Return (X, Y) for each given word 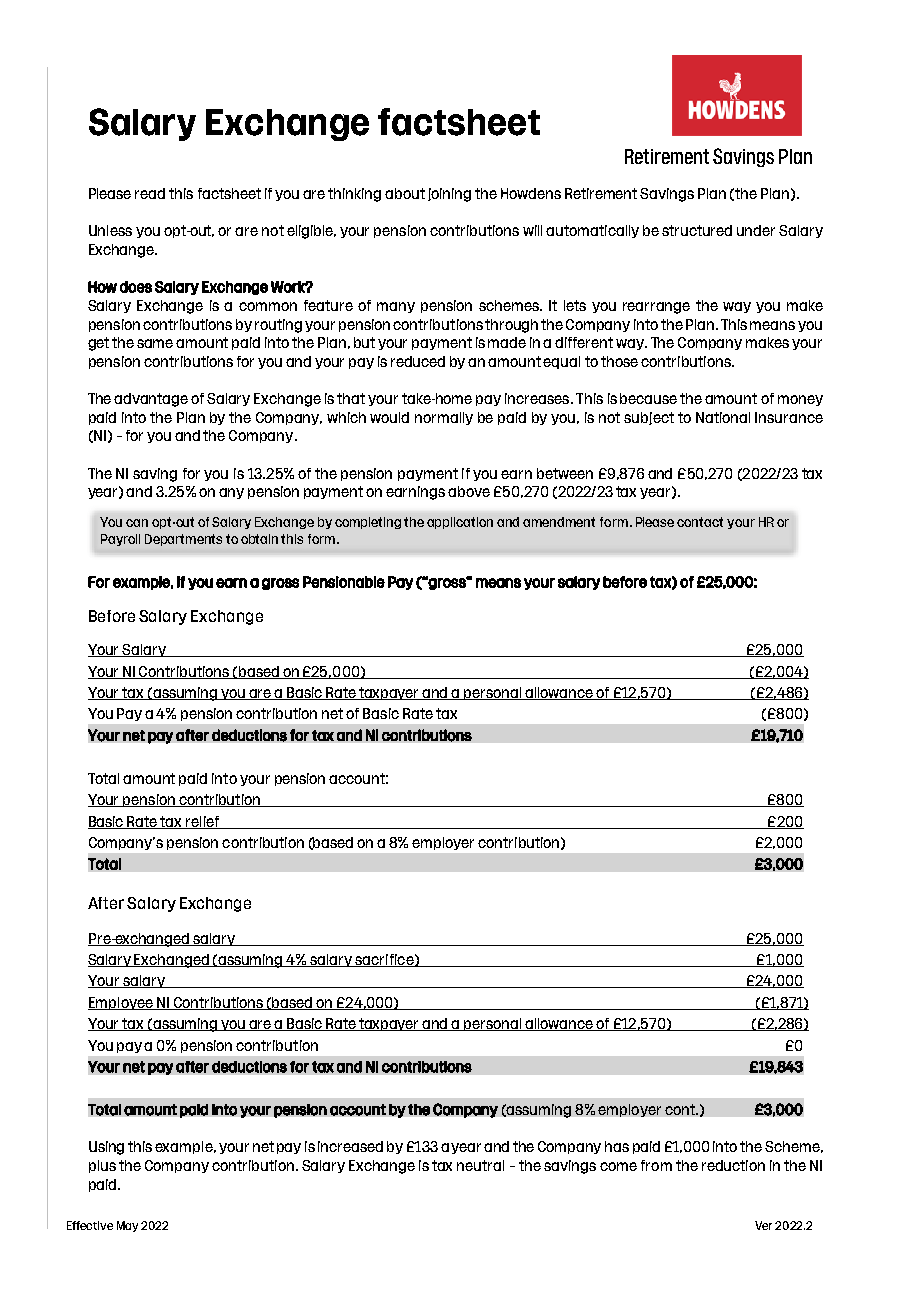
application (460, 523)
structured (697, 230)
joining (449, 195)
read (150, 193)
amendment (559, 522)
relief (202, 822)
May (127, 1226)
